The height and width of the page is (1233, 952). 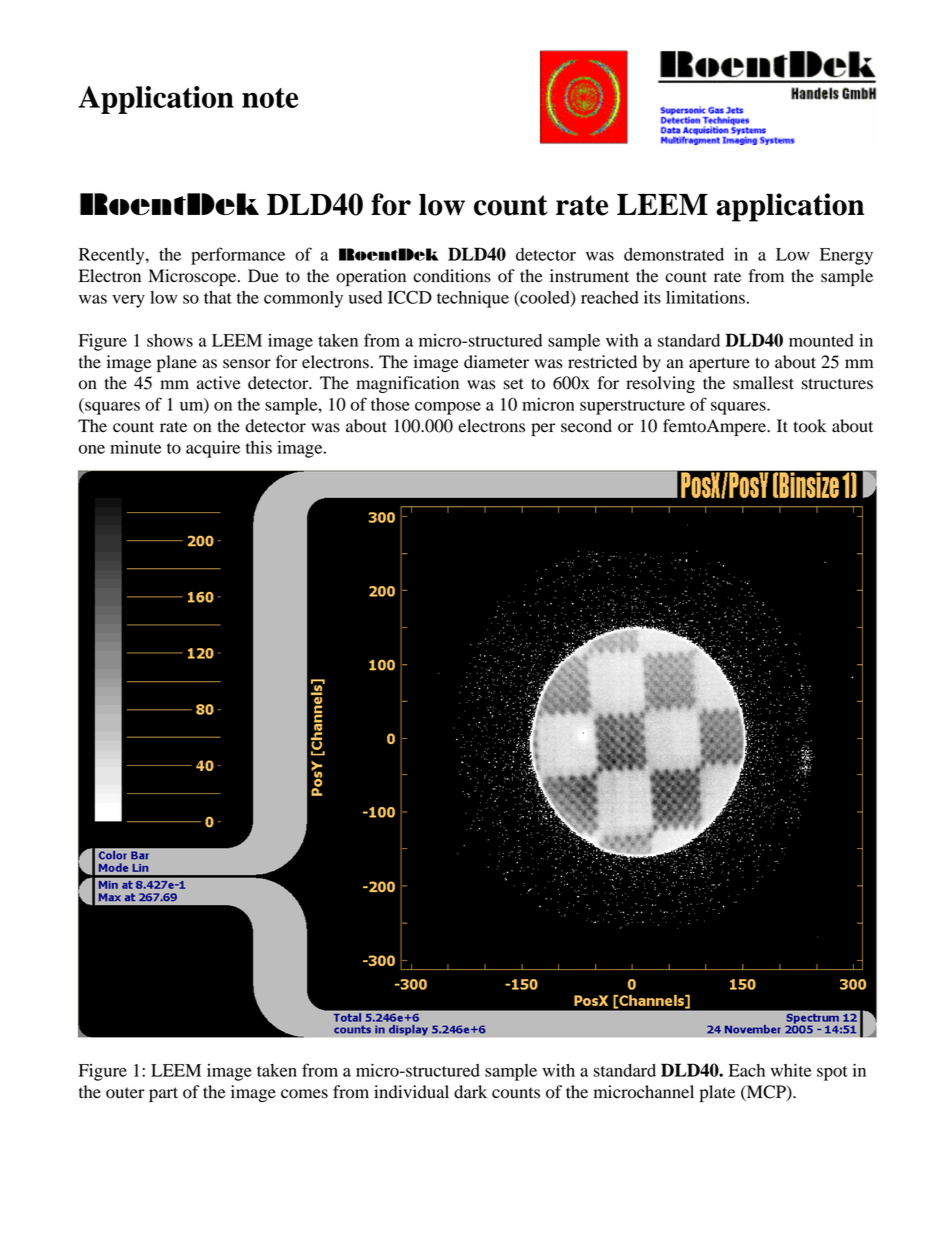 What do you see at coordinates (177, 363) in the page?
I see `plane` at bounding box center [177, 363].
